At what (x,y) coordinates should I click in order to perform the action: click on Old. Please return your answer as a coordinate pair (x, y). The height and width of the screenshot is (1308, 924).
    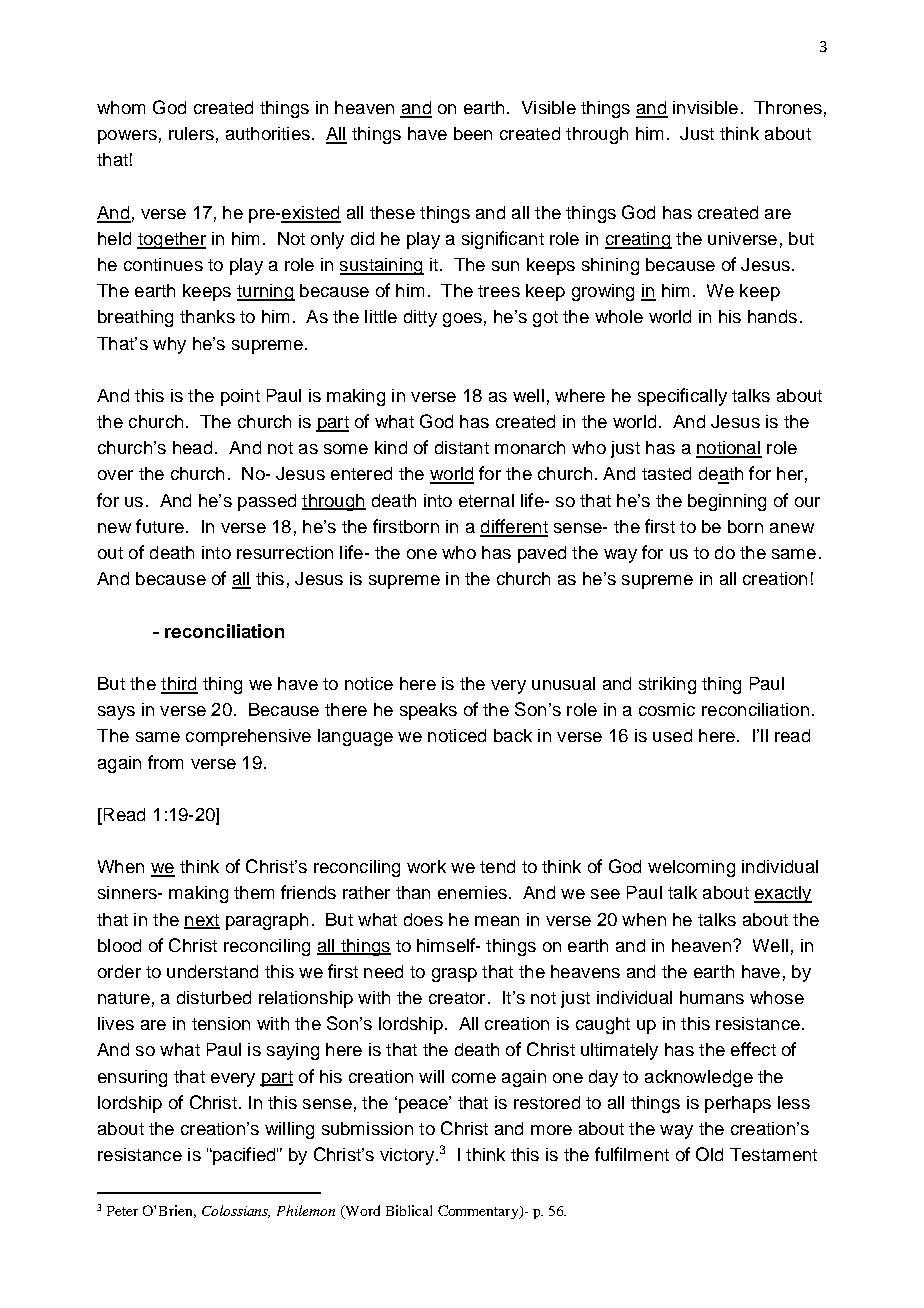
    Looking at the image, I should click on (709, 1154).
